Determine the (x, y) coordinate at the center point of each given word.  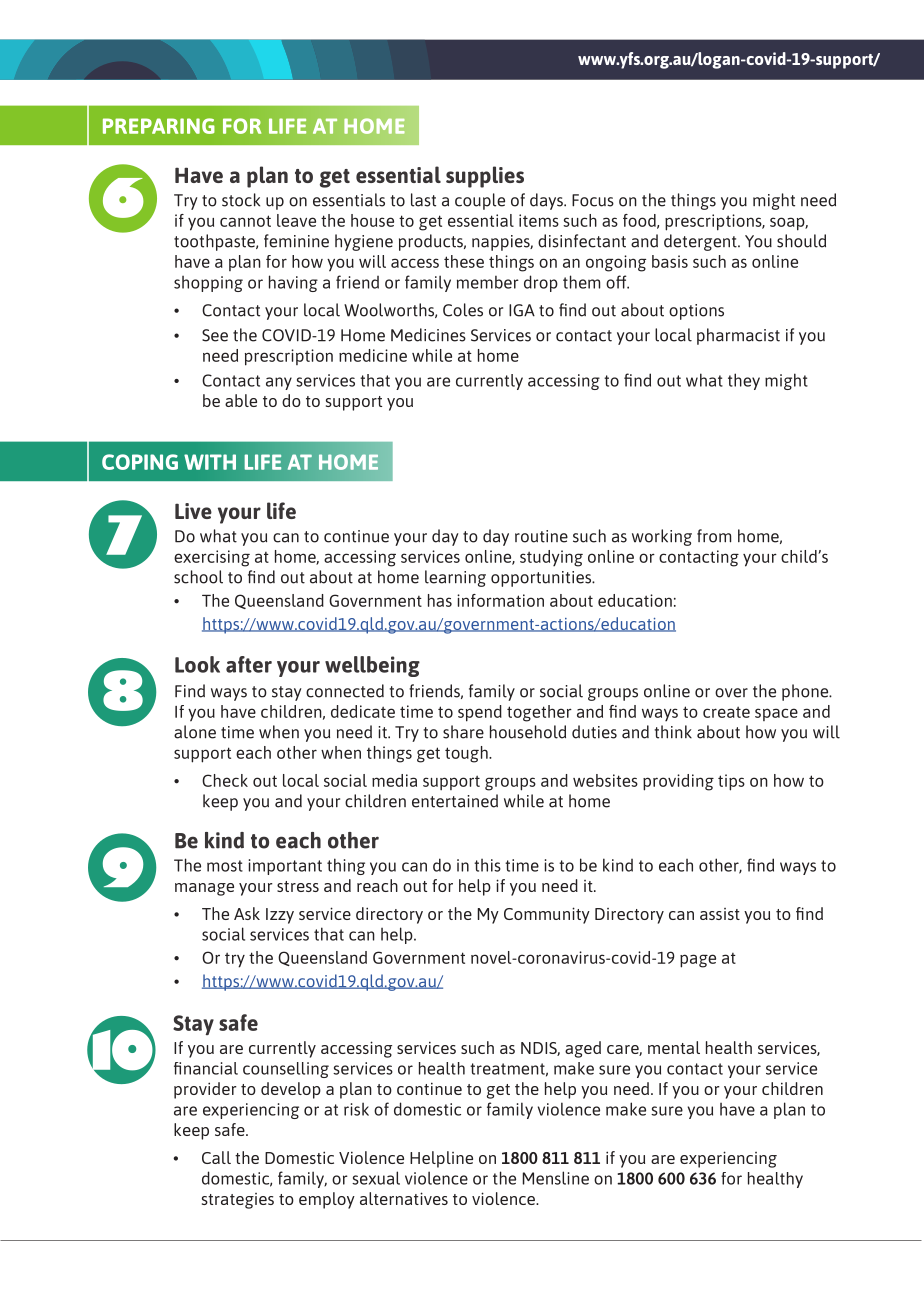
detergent (701, 242)
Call (216, 1157)
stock (241, 200)
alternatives (404, 1198)
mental (674, 1047)
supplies (485, 177)
